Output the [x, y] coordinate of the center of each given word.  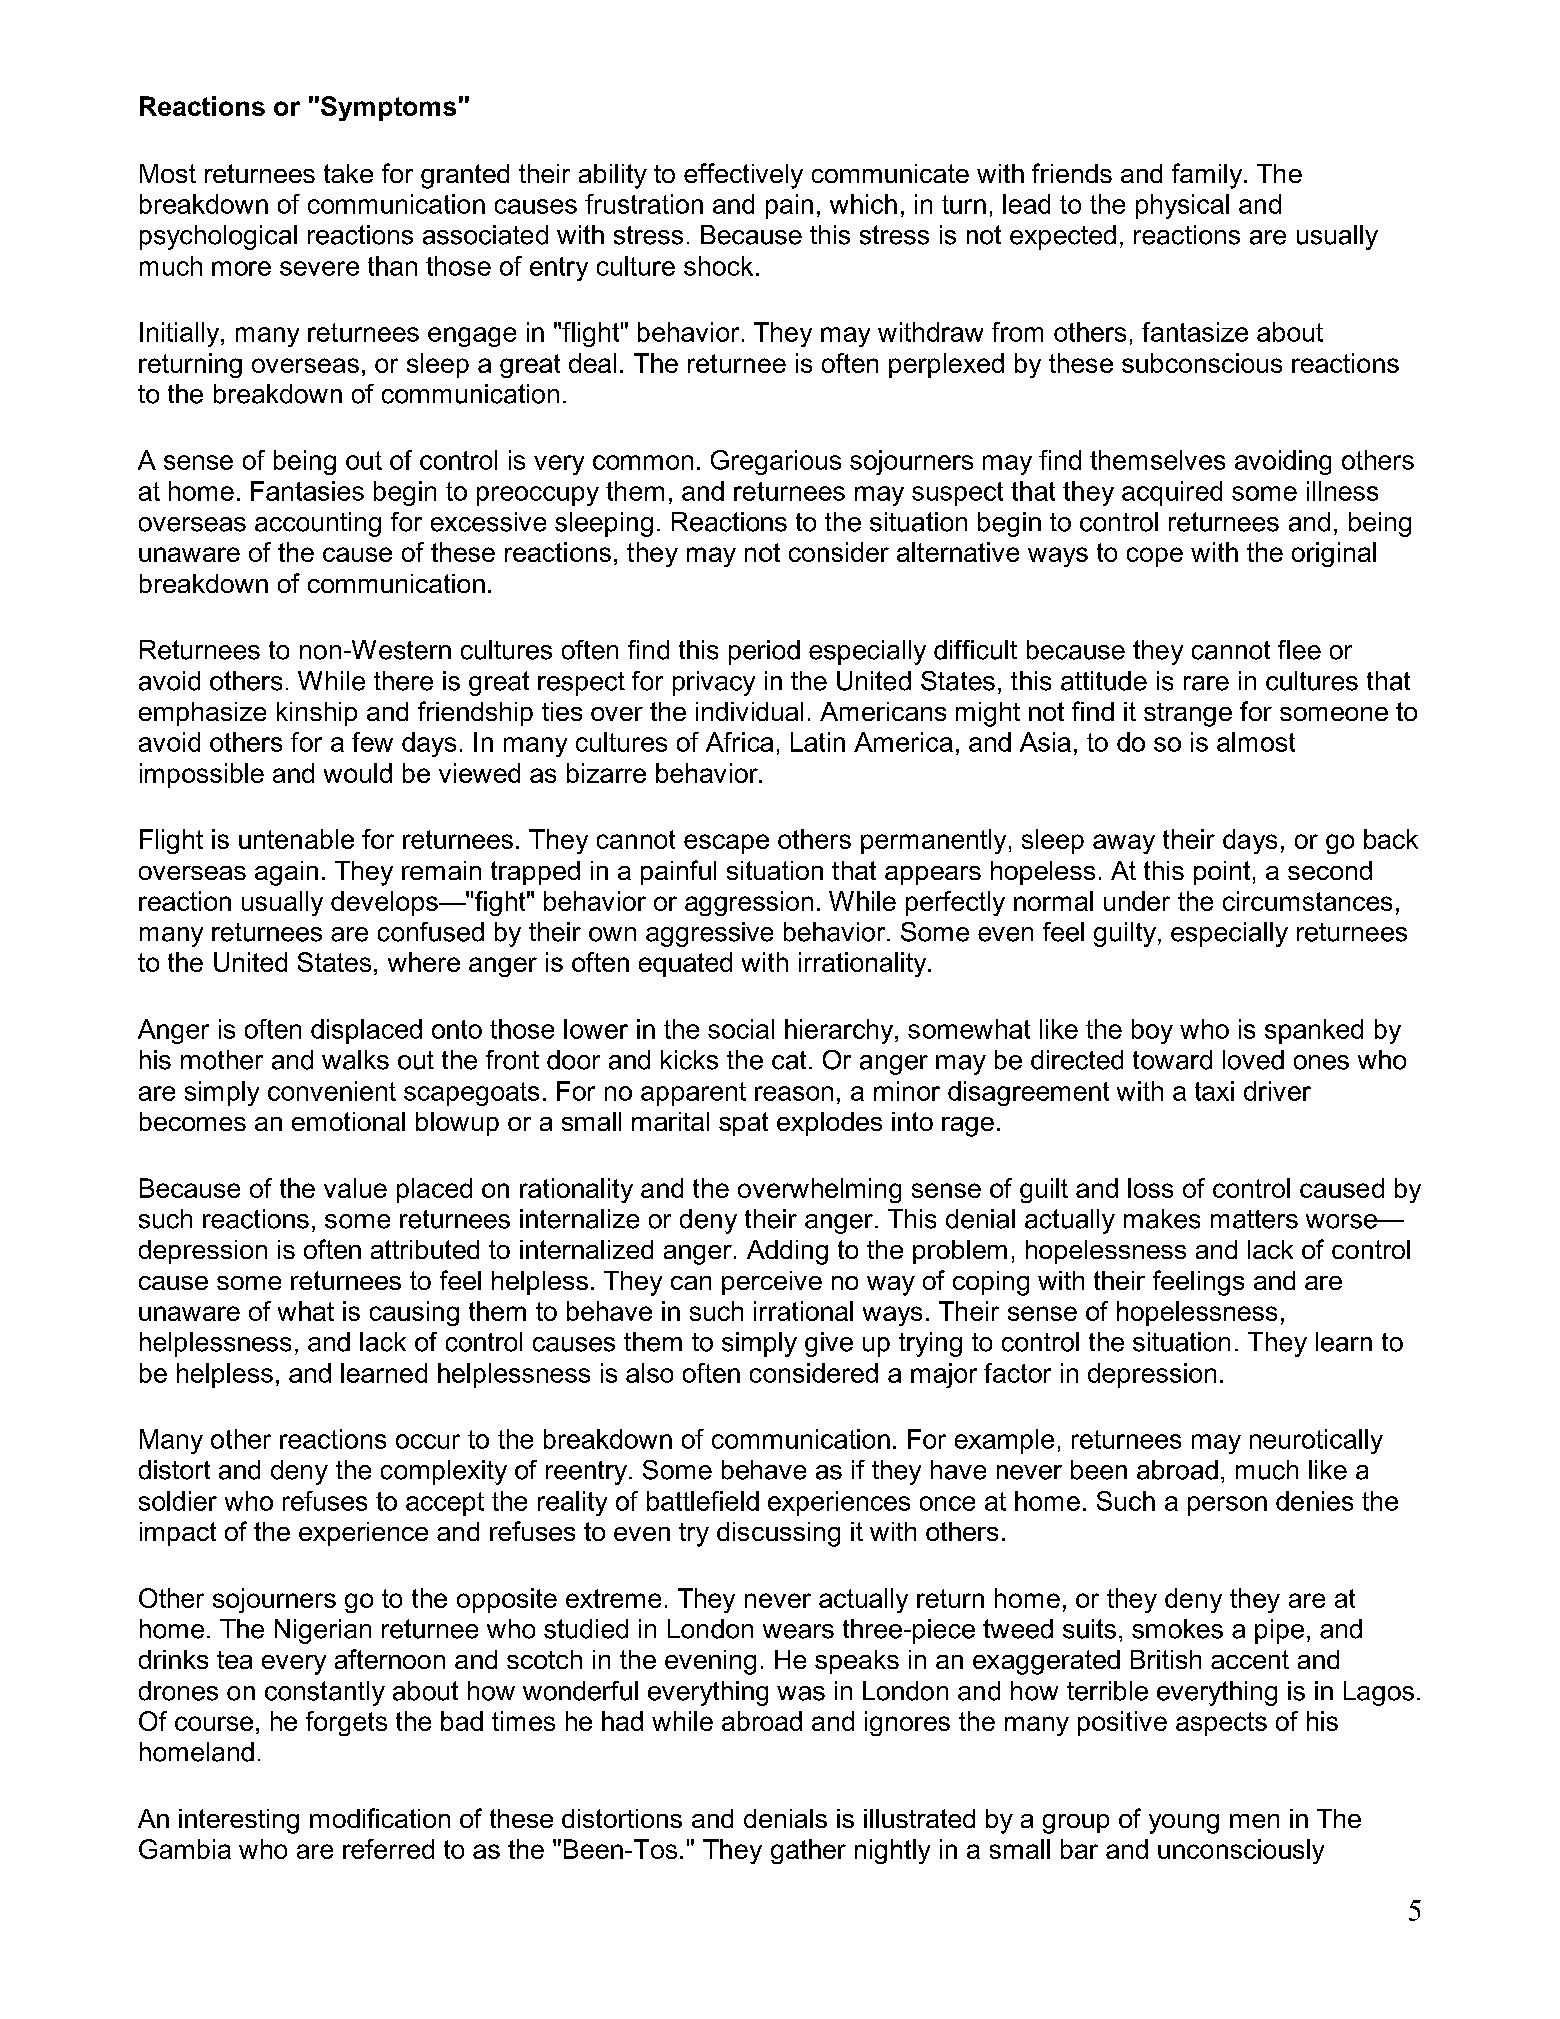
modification [380, 1818]
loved [1253, 1060]
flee [1299, 650]
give [829, 1344]
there [403, 681]
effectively [743, 176]
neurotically [1316, 1441]
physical [1182, 206]
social [741, 1029]
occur [428, 1441]
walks [355, 1060]
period [764, 652]
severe [319, 268]
